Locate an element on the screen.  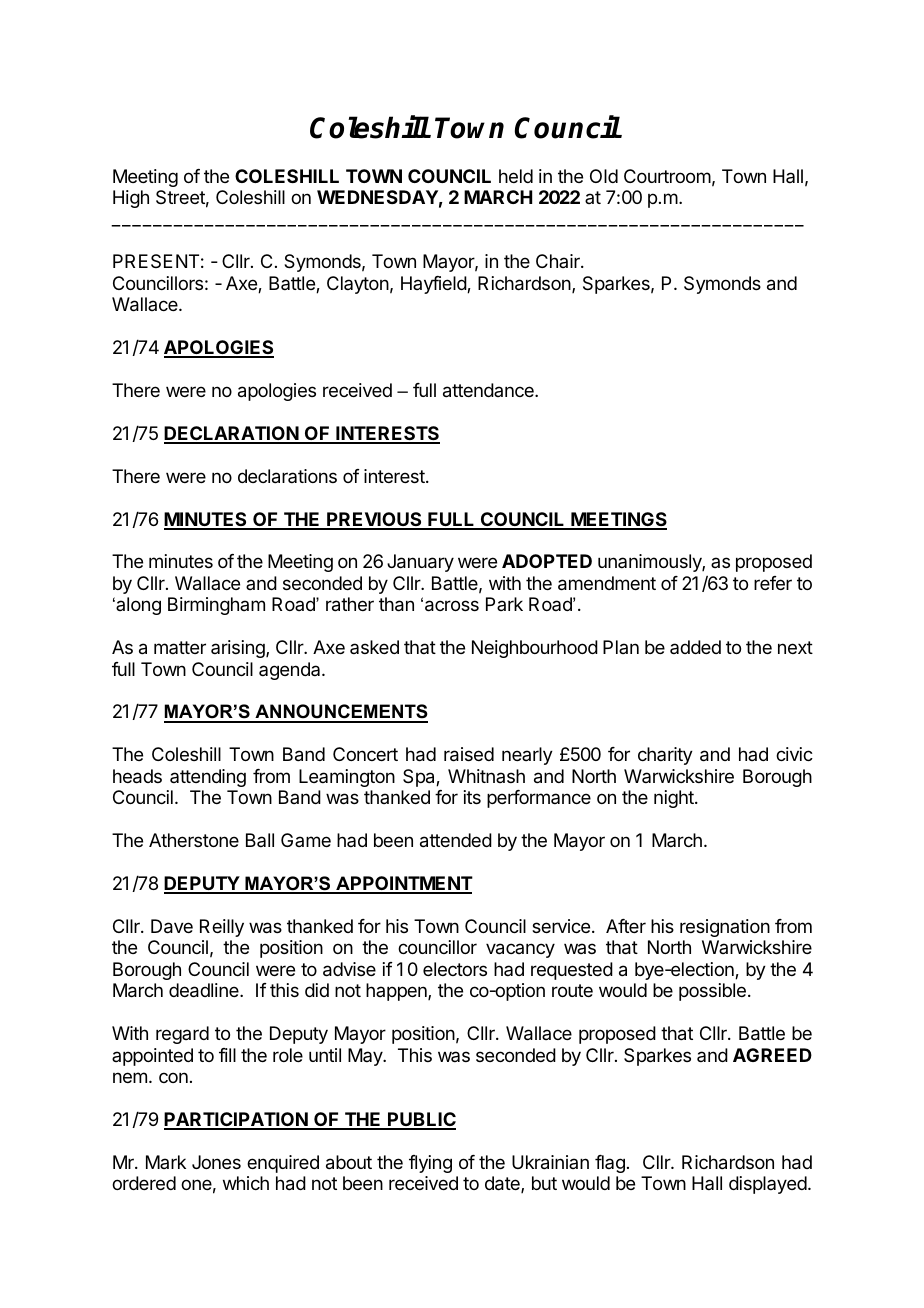
Courtroom is located at coordinates (667, 176).
